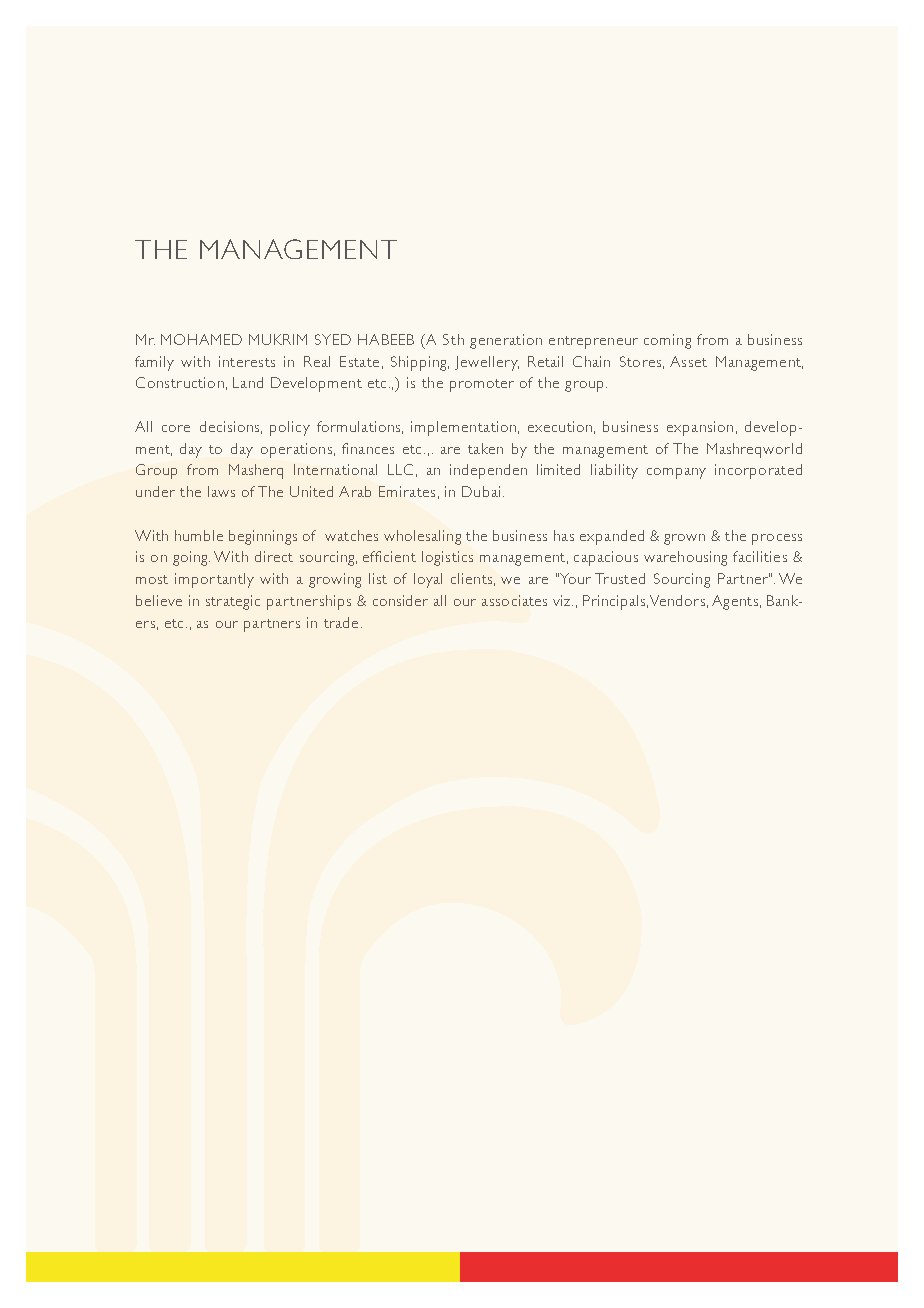 This screenshot has height=1308, width=924. What do you see at coordinates (233, 602) in the screenshot?
I see `strategic` at bounding box center [233, 602].
